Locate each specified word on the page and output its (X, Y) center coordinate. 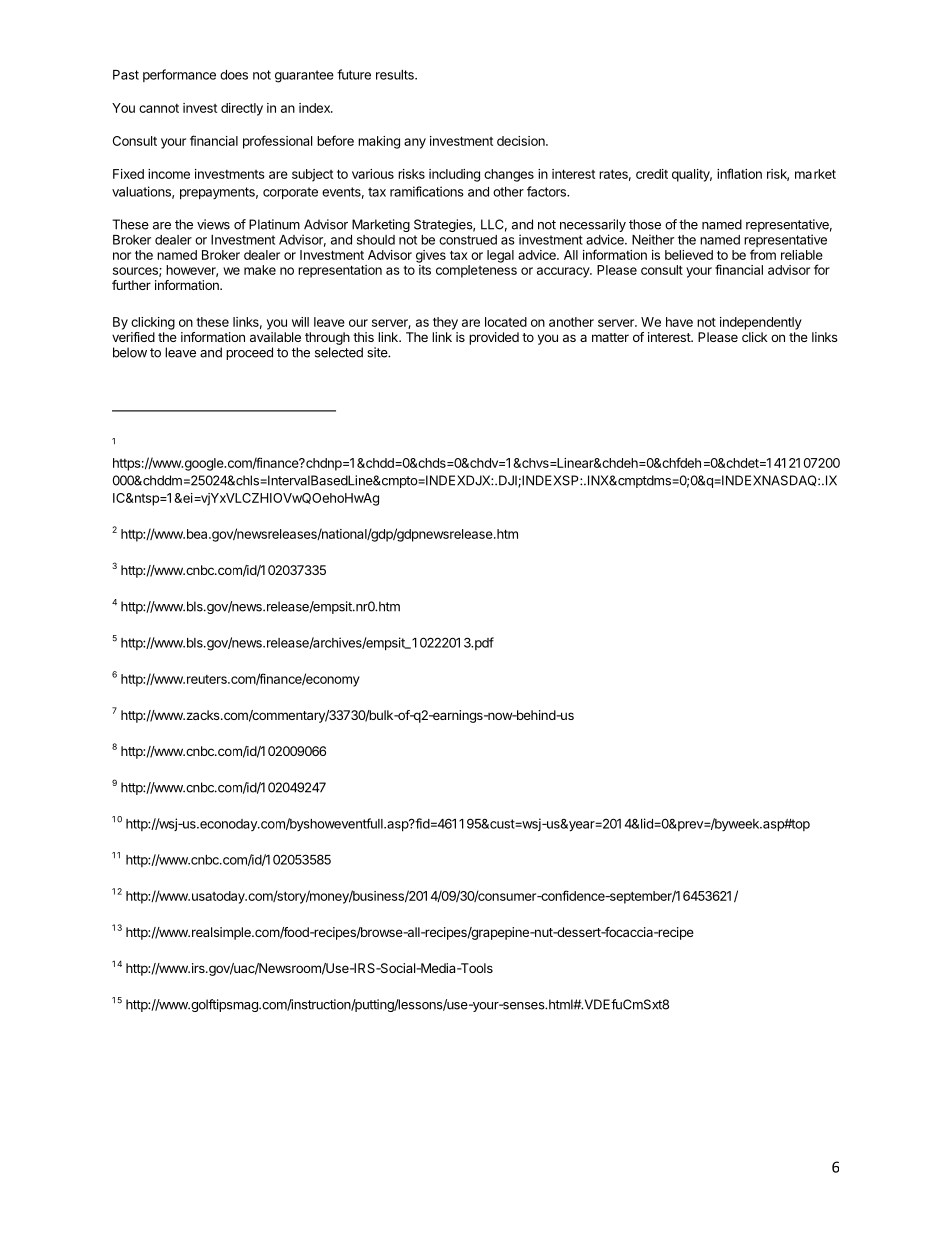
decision (522, 141)
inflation (739, 173)
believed (689, 255)
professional (277, 142)
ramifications (427, 191)
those (645, 224)
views (213, 224)
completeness (476, 271)
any (415, 143)
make (260, 270)
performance (179, 75)
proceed (249, 353)
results (396, 75)
